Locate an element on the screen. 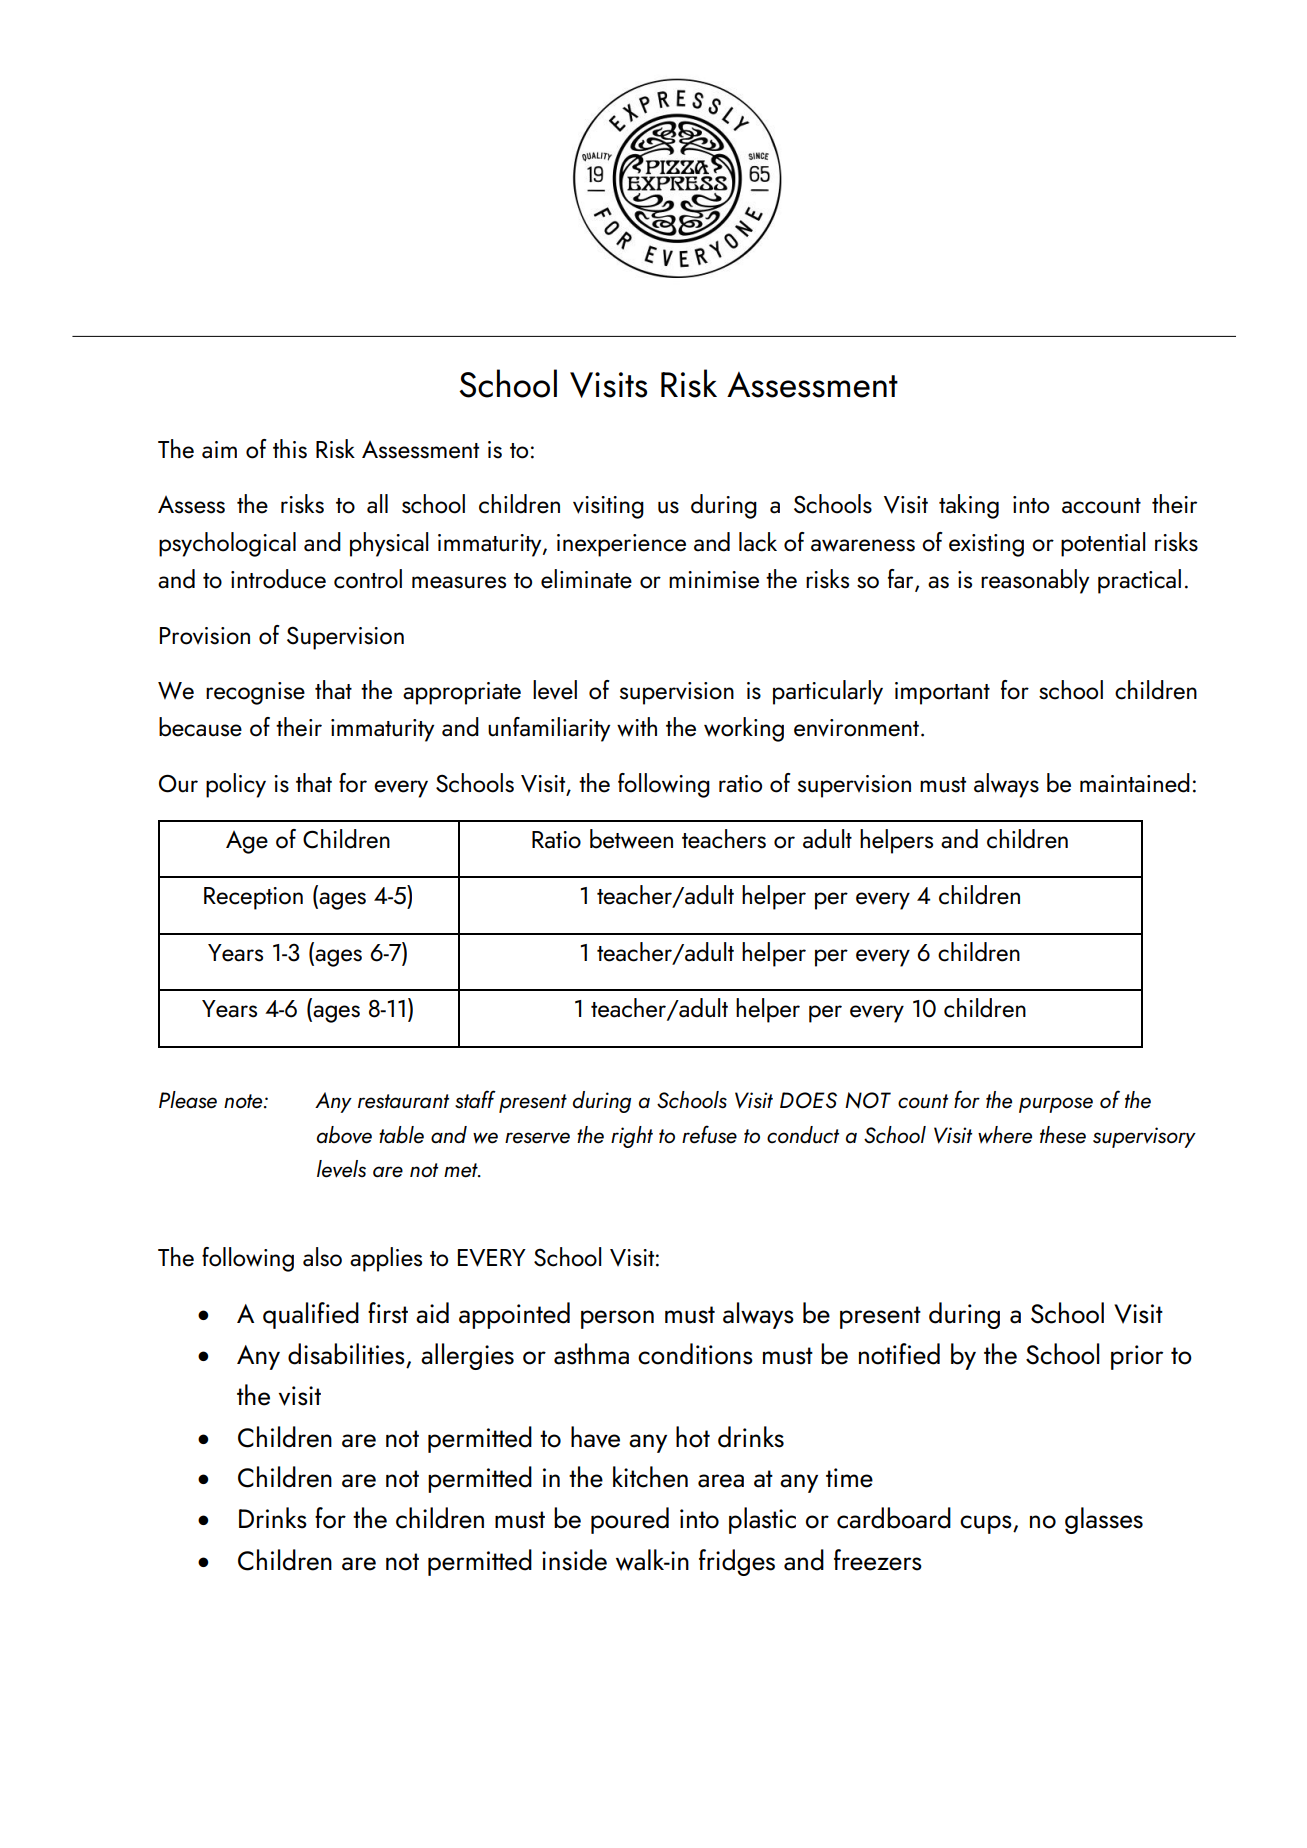 The width and height of the screenshot is (1307, 1848). DOES is located at coordinates (808, 1100).
